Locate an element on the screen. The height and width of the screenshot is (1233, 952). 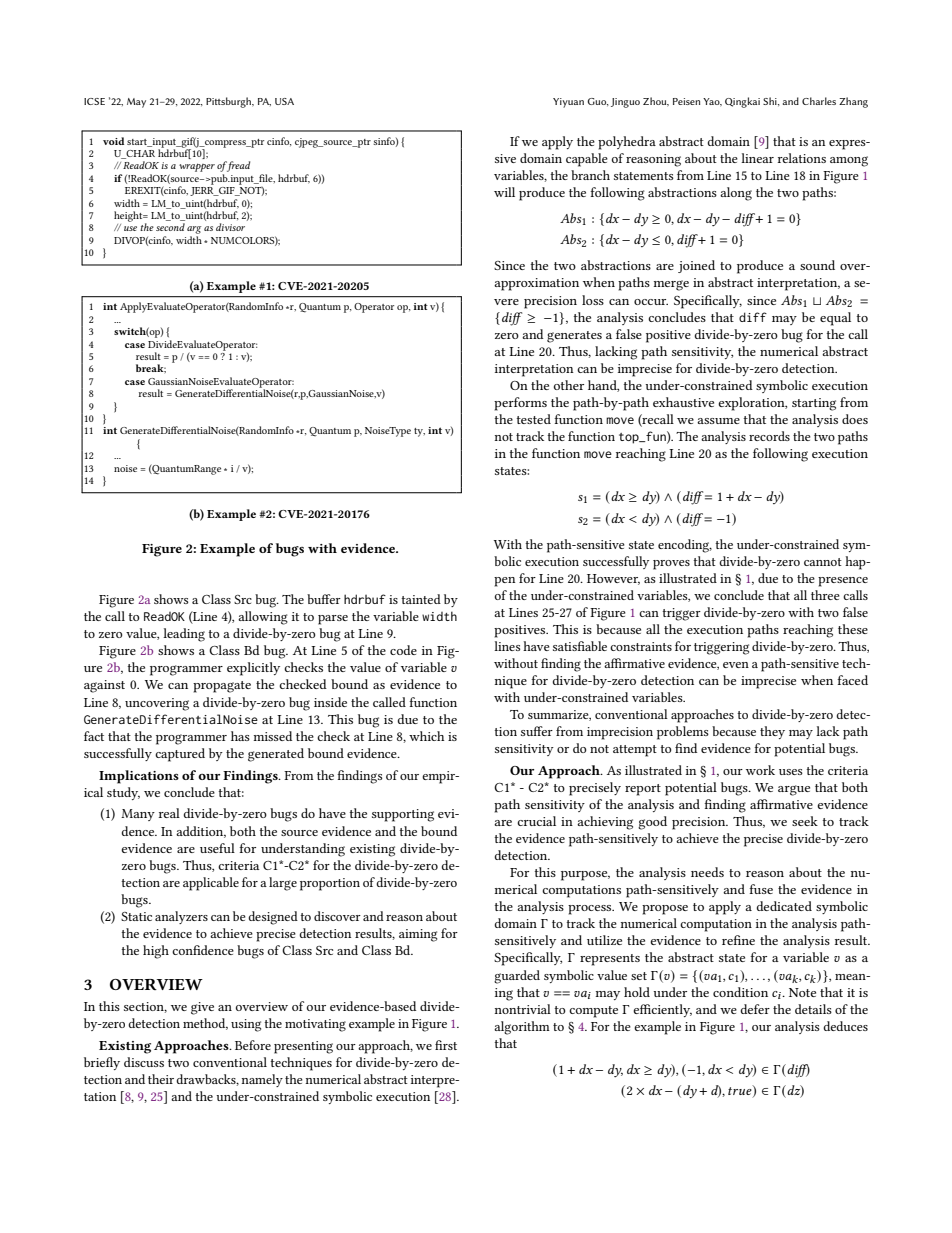
wrapper is located at coordinates (197, 168).
